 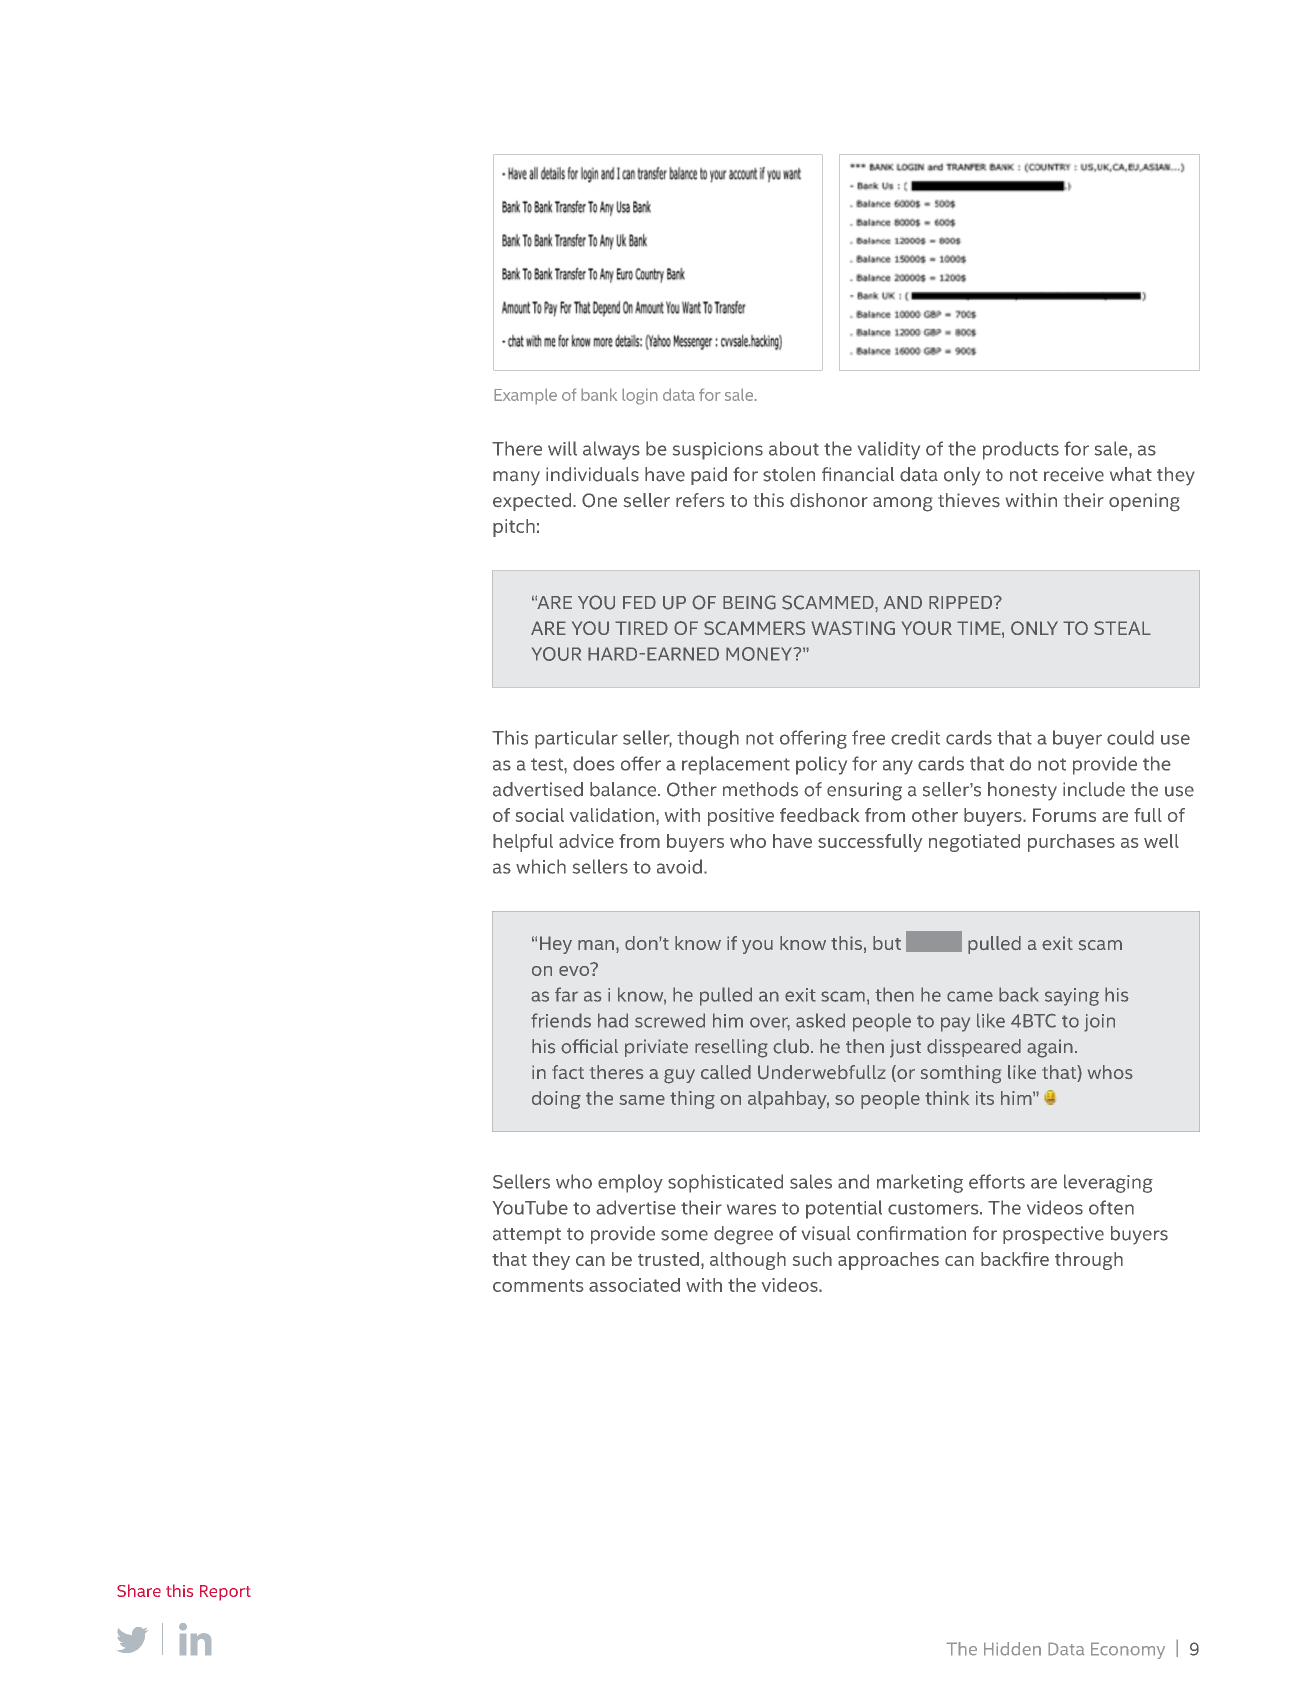 I want to click on Report, so click(x=225, y=1593).
